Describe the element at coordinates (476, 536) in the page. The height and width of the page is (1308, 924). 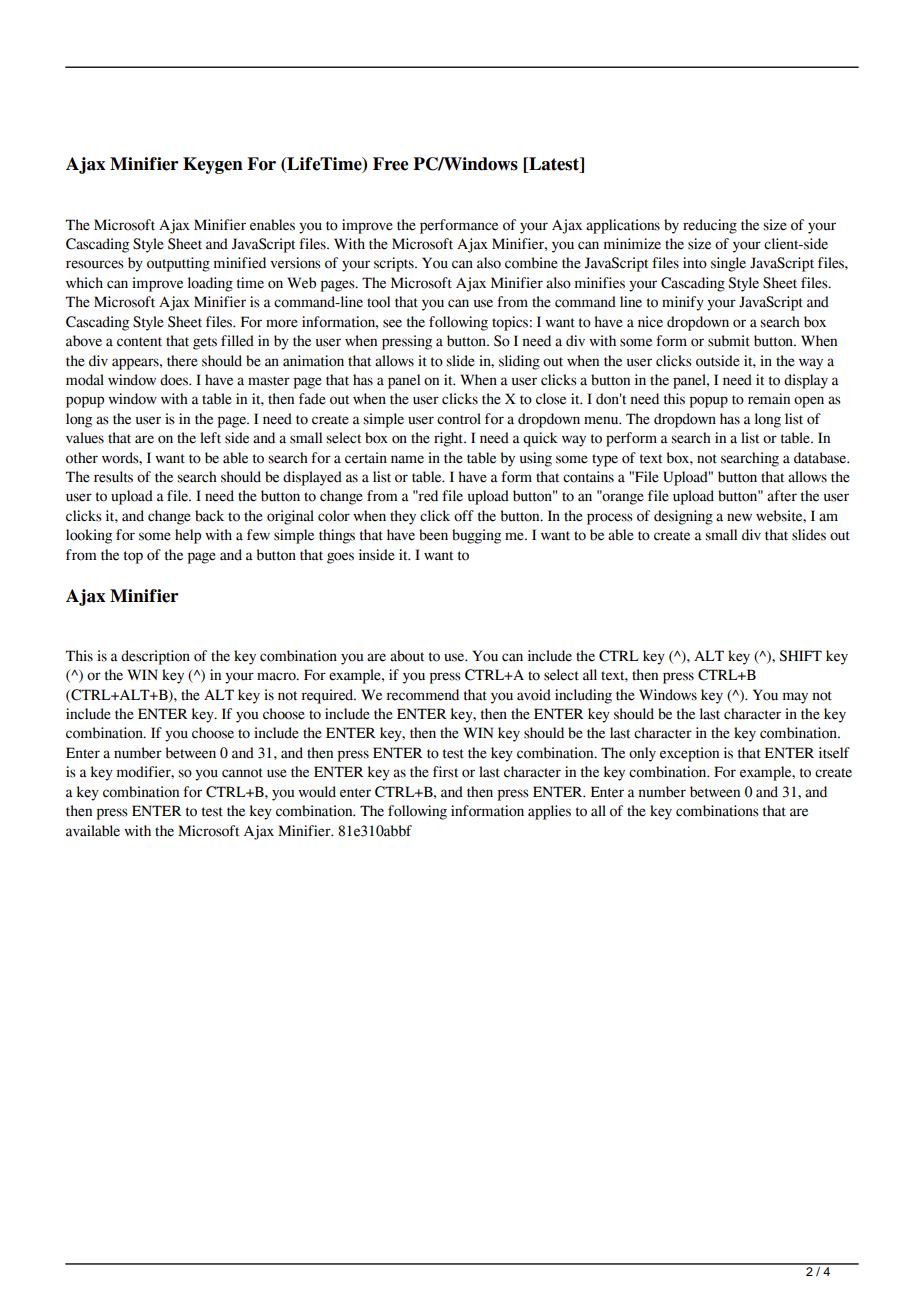
I see `bugging` at that location.
